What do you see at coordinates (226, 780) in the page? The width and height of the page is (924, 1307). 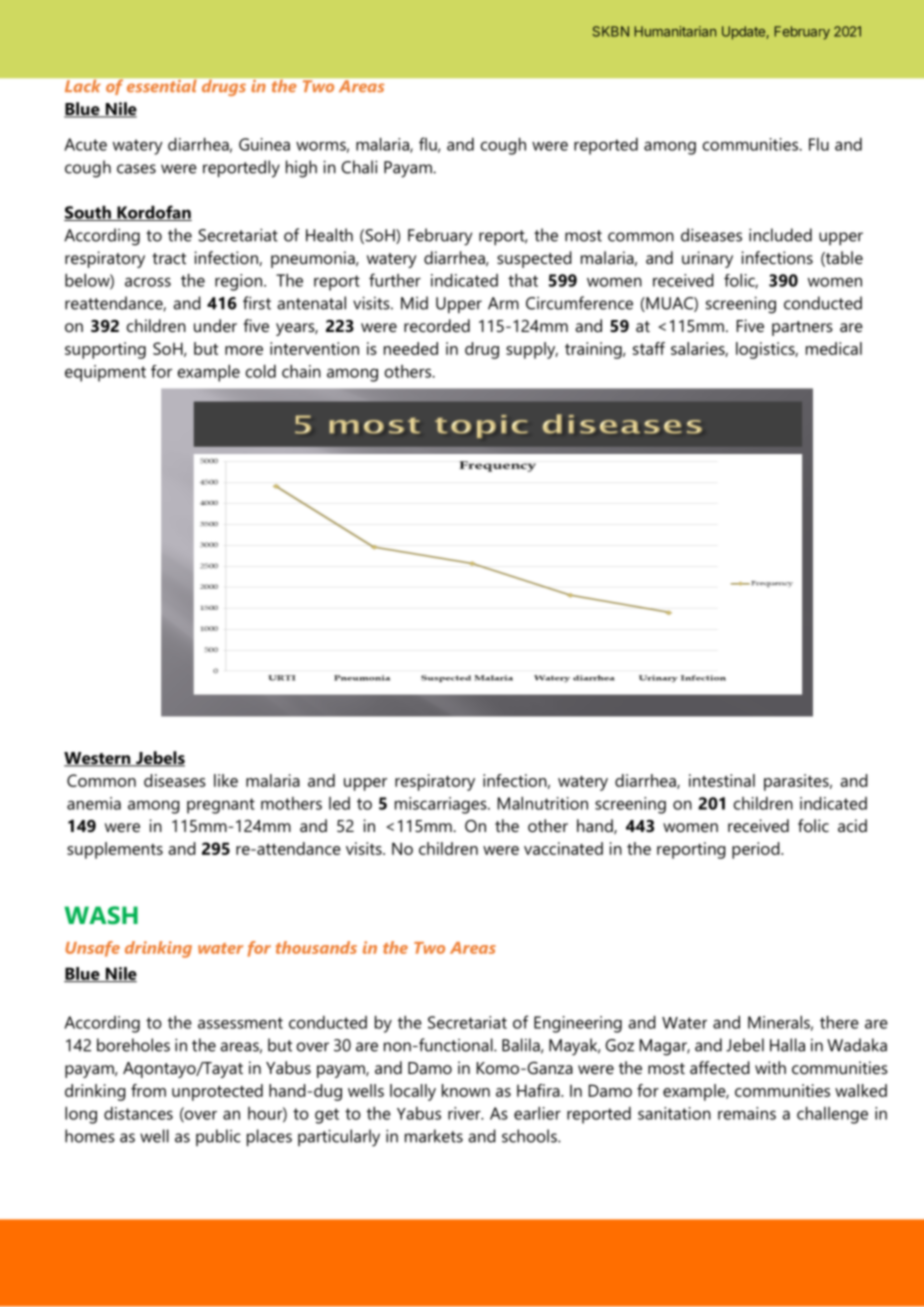 I see `like` at bounding box center [226, 780].
